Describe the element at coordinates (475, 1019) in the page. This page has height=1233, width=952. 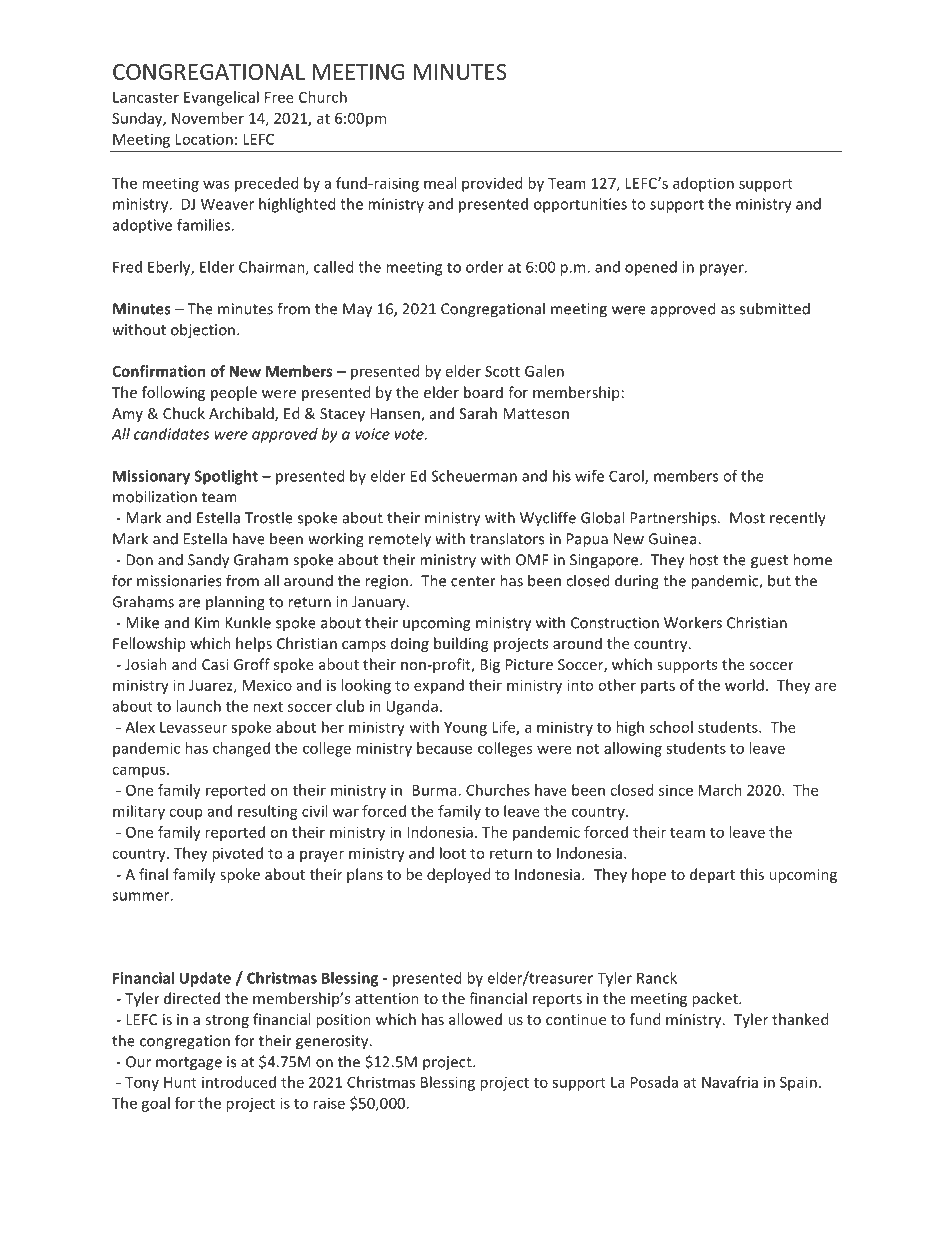
I see `allowed` at that location.
